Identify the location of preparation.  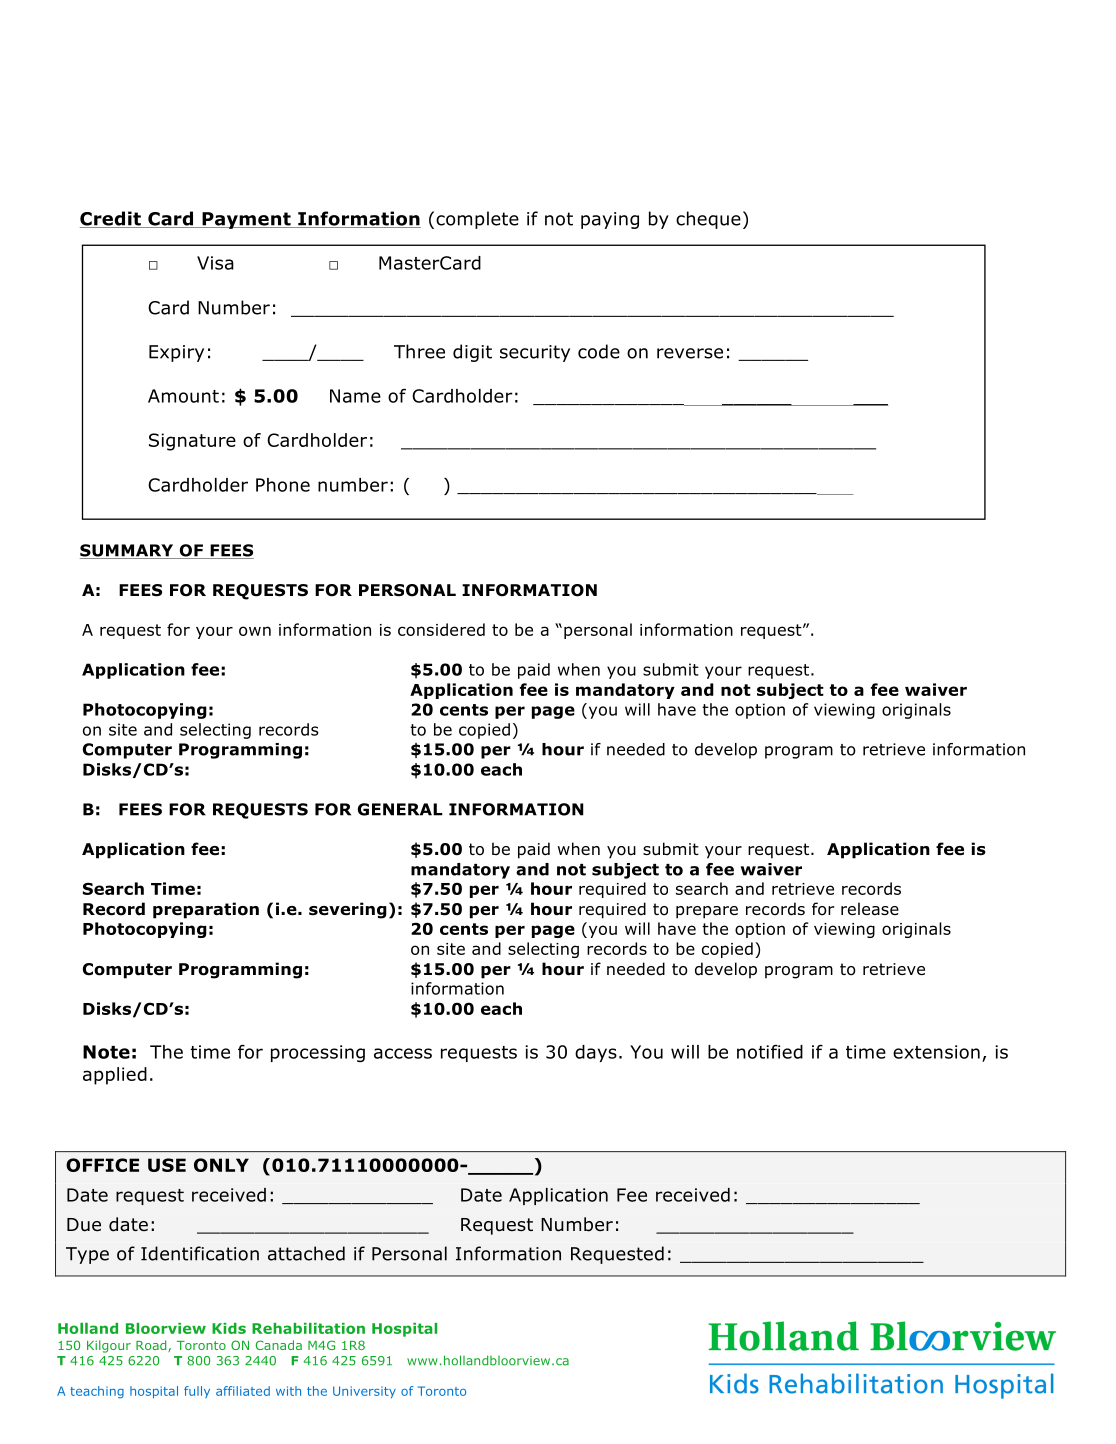
(206, 910).
